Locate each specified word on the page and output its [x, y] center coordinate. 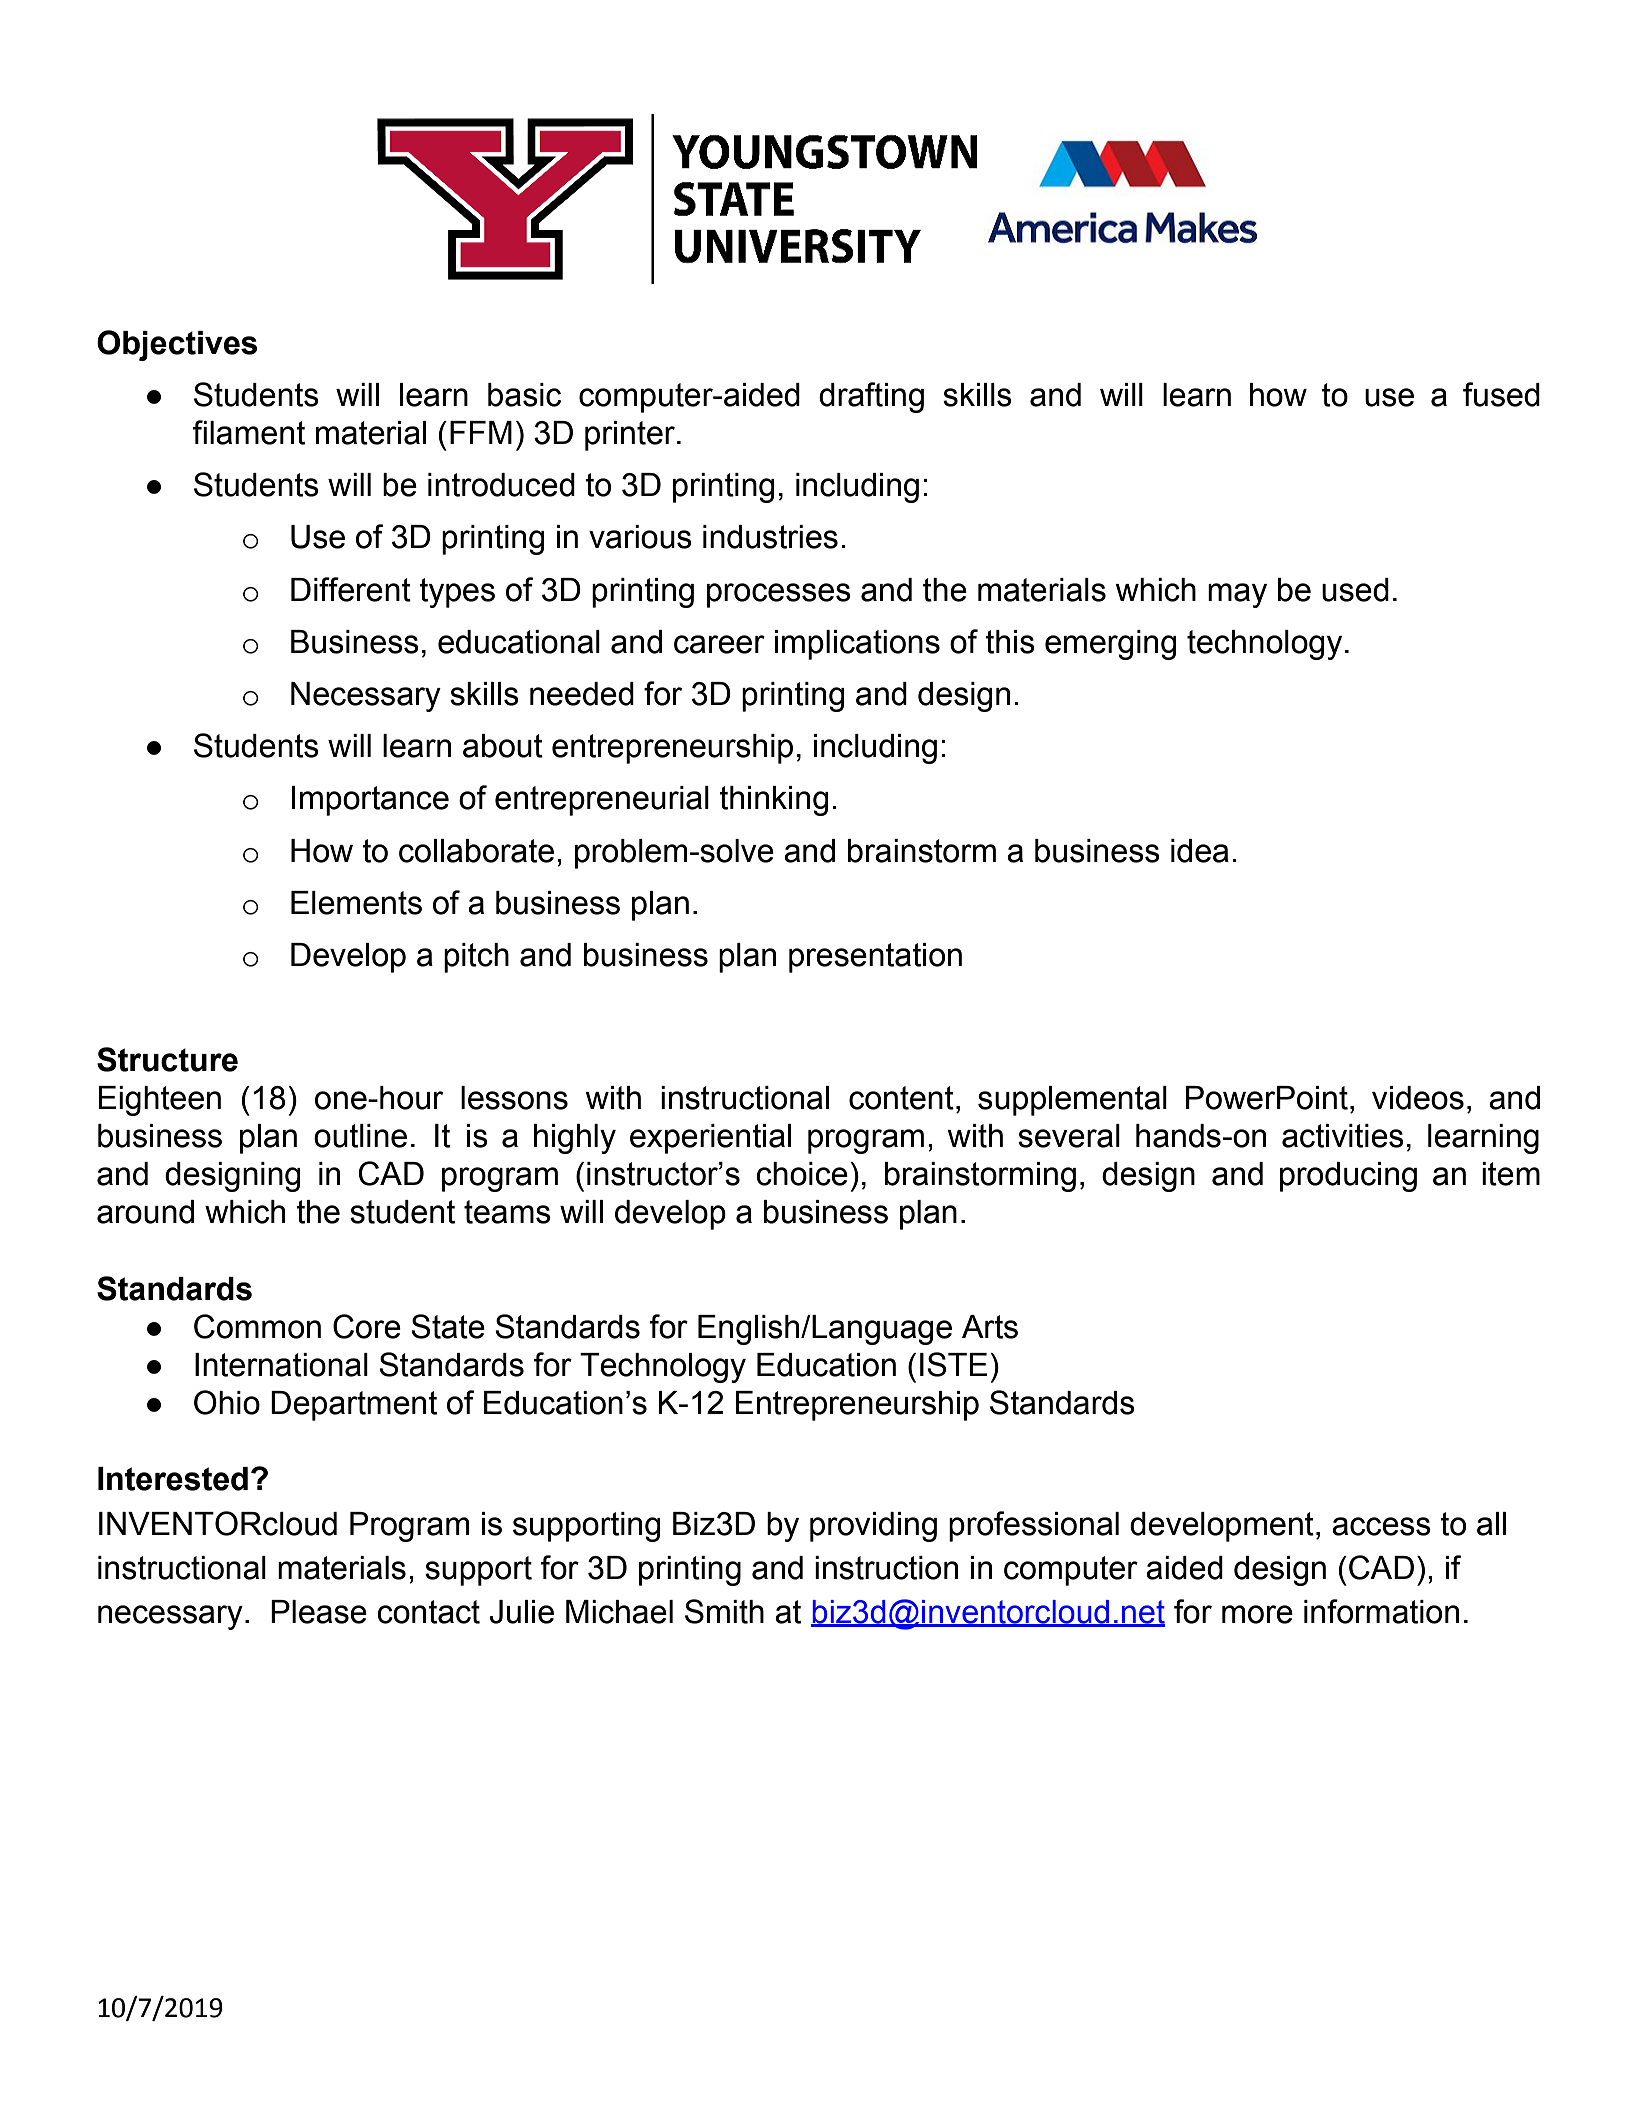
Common [257, 1326]
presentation [875, 958]
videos [1418, 1098]
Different [351, 589]
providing [873, 1527]
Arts [990, 1327]
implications [857, 645]
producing [1348, 1177]
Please [319, 1612]
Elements [356, 903]
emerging [1110, 645]
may [1237, 595]
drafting [871, 397]
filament [249, 432]
